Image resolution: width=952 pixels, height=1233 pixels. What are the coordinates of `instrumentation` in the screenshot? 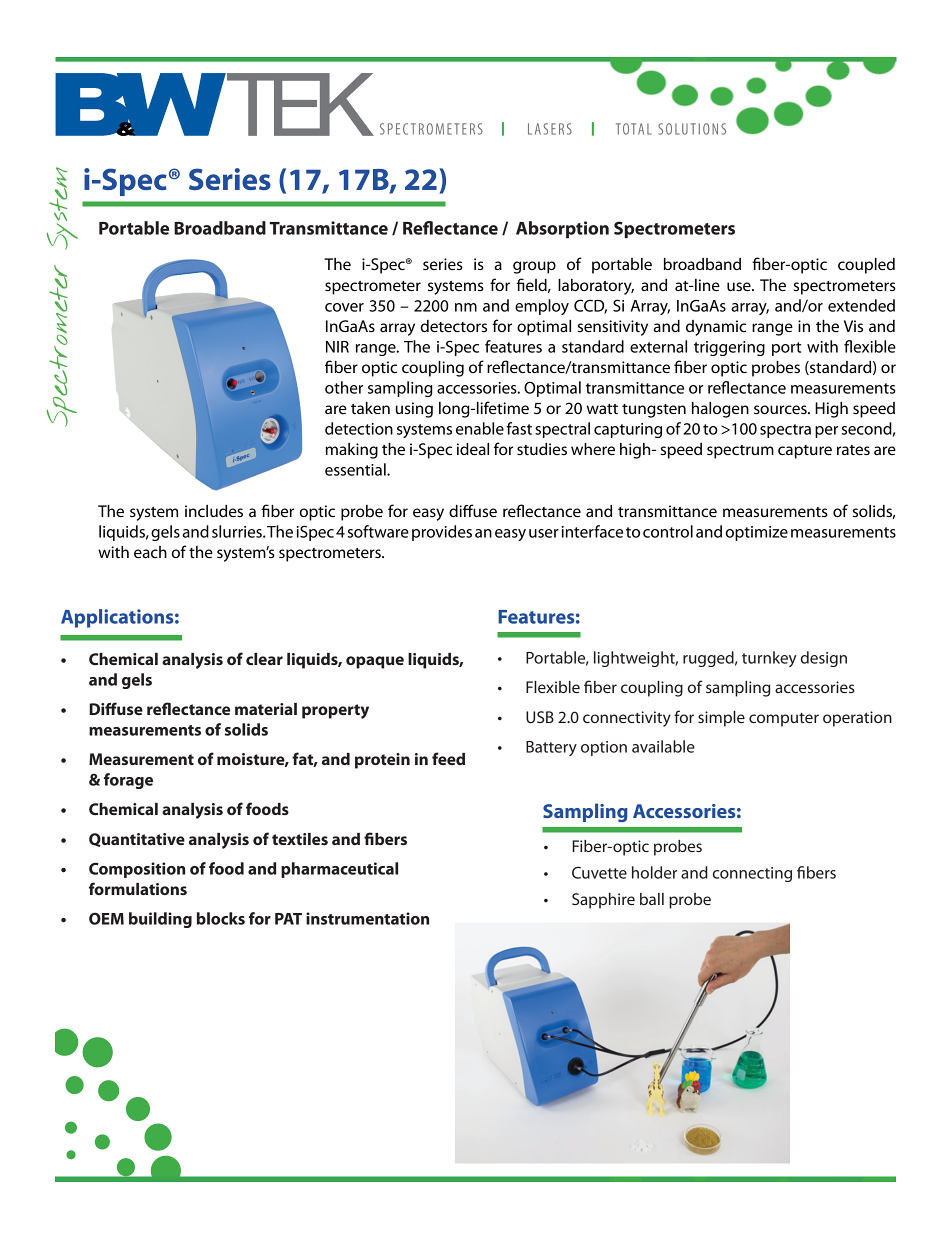 It's located at (367, 918).
